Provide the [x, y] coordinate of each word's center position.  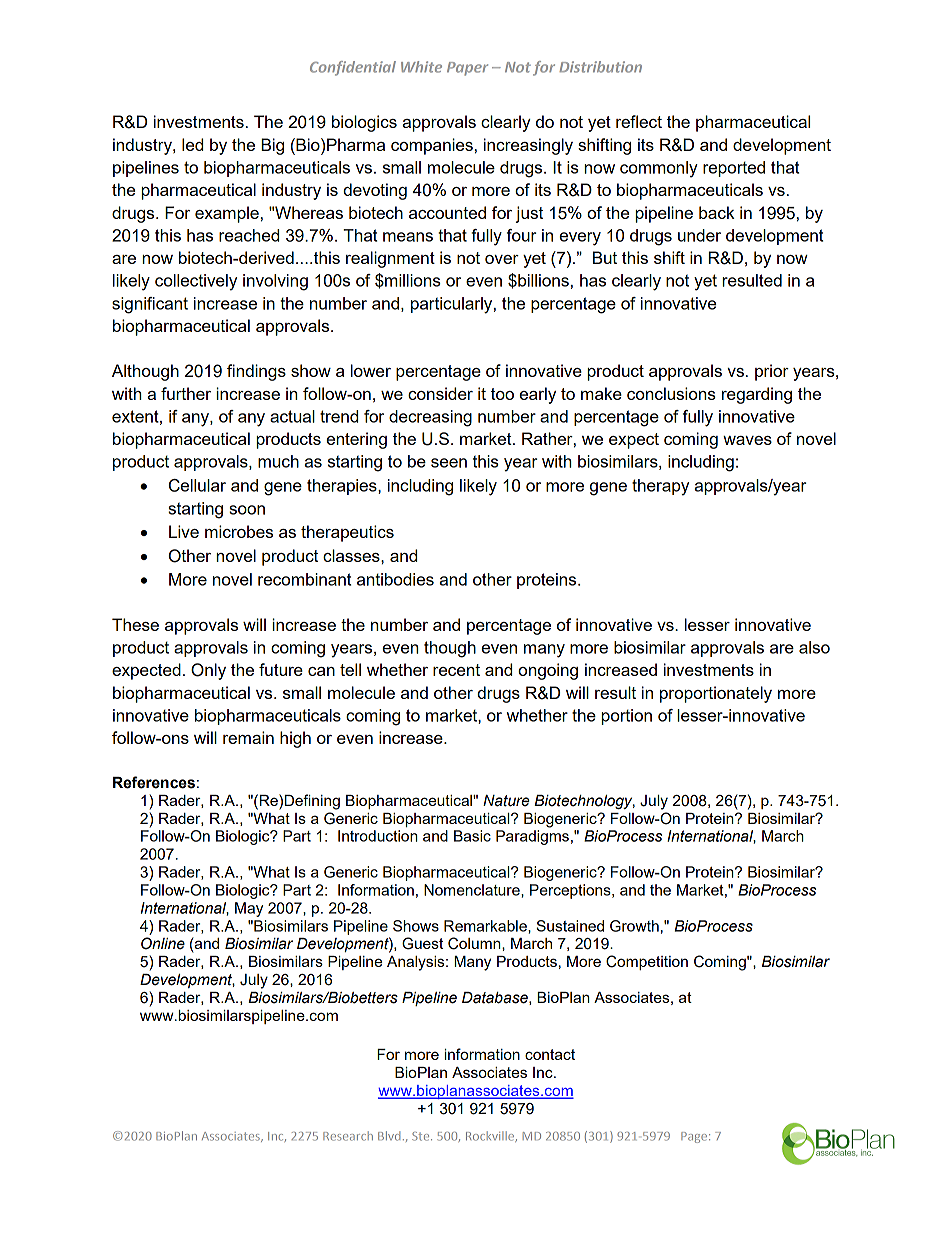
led [192, 144]
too [502, 394]
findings [256, 372]
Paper [467, 69]
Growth [634, 926]
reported [734, 169]
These [135, 624]
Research [348, 1136]
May [249, 909]
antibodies [395, 579]
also [814, 647]
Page [695, 1137]
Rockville [491, 1136]
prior [772, 372]
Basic [472, 836]
